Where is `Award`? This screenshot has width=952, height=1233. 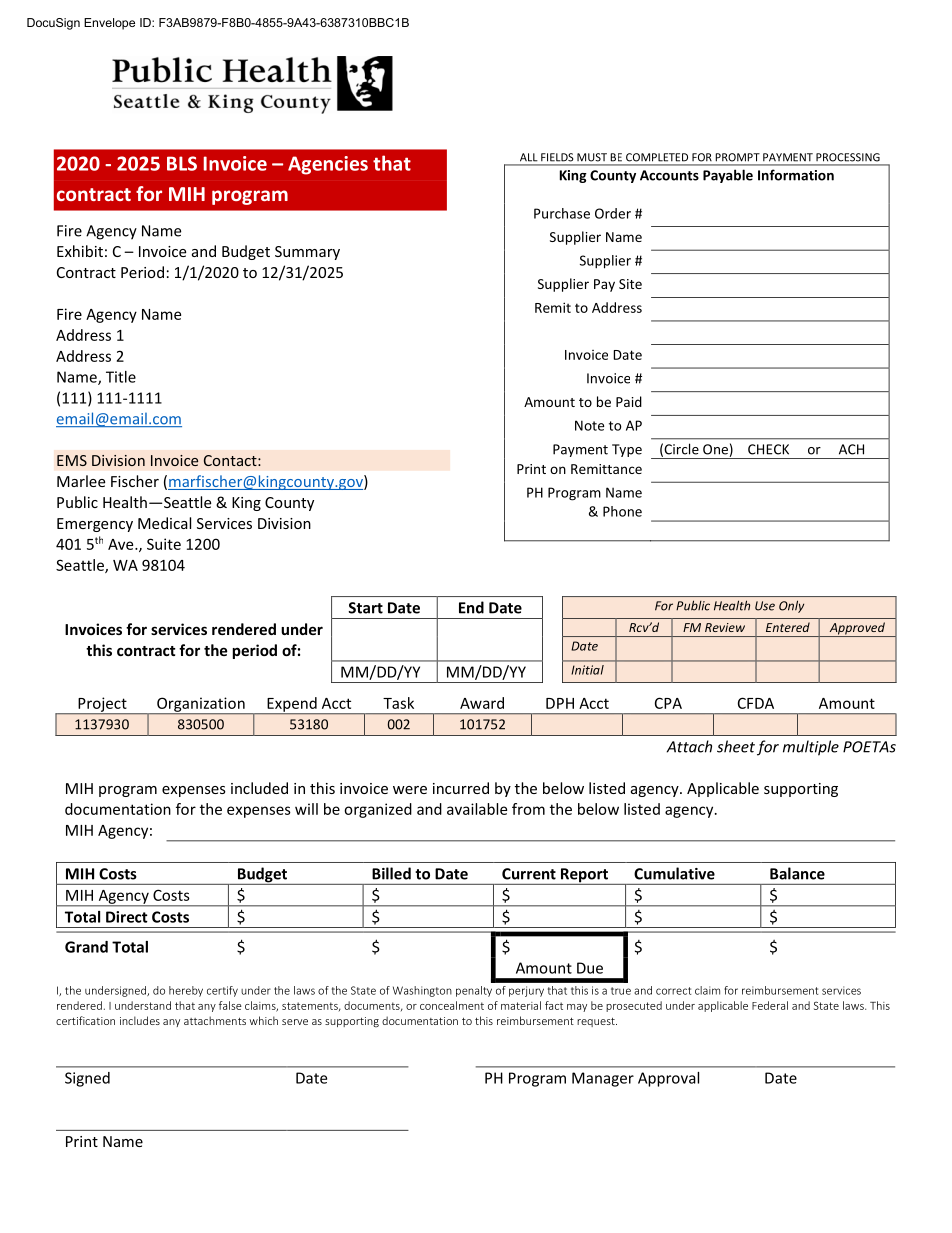
Award is located at coordinates (482, 703).
